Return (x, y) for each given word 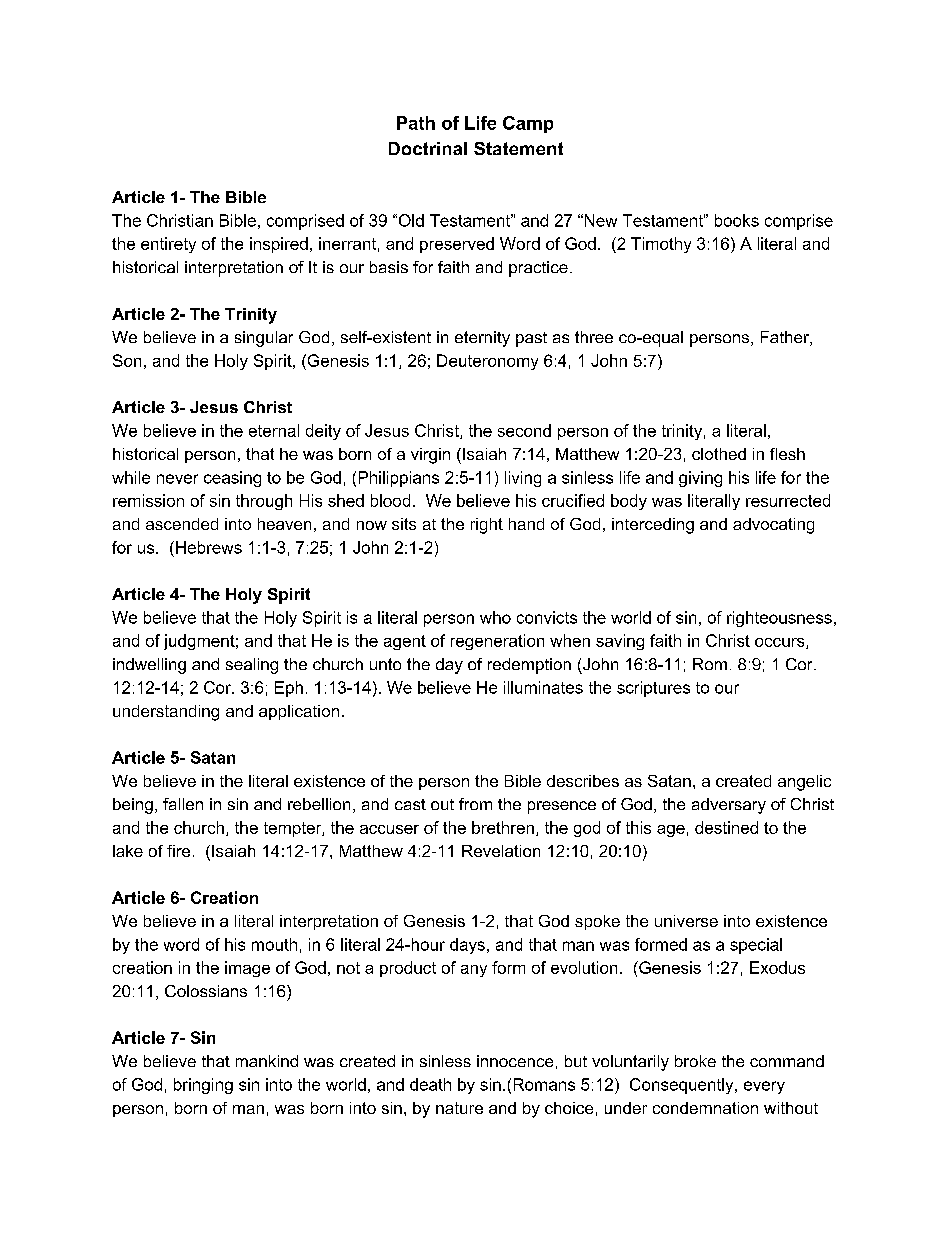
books (737, 220)
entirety (168, 245)
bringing (203, 1086)
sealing (252, 666)
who (495, 617)
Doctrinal (428, 148)
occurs (781, 643)
